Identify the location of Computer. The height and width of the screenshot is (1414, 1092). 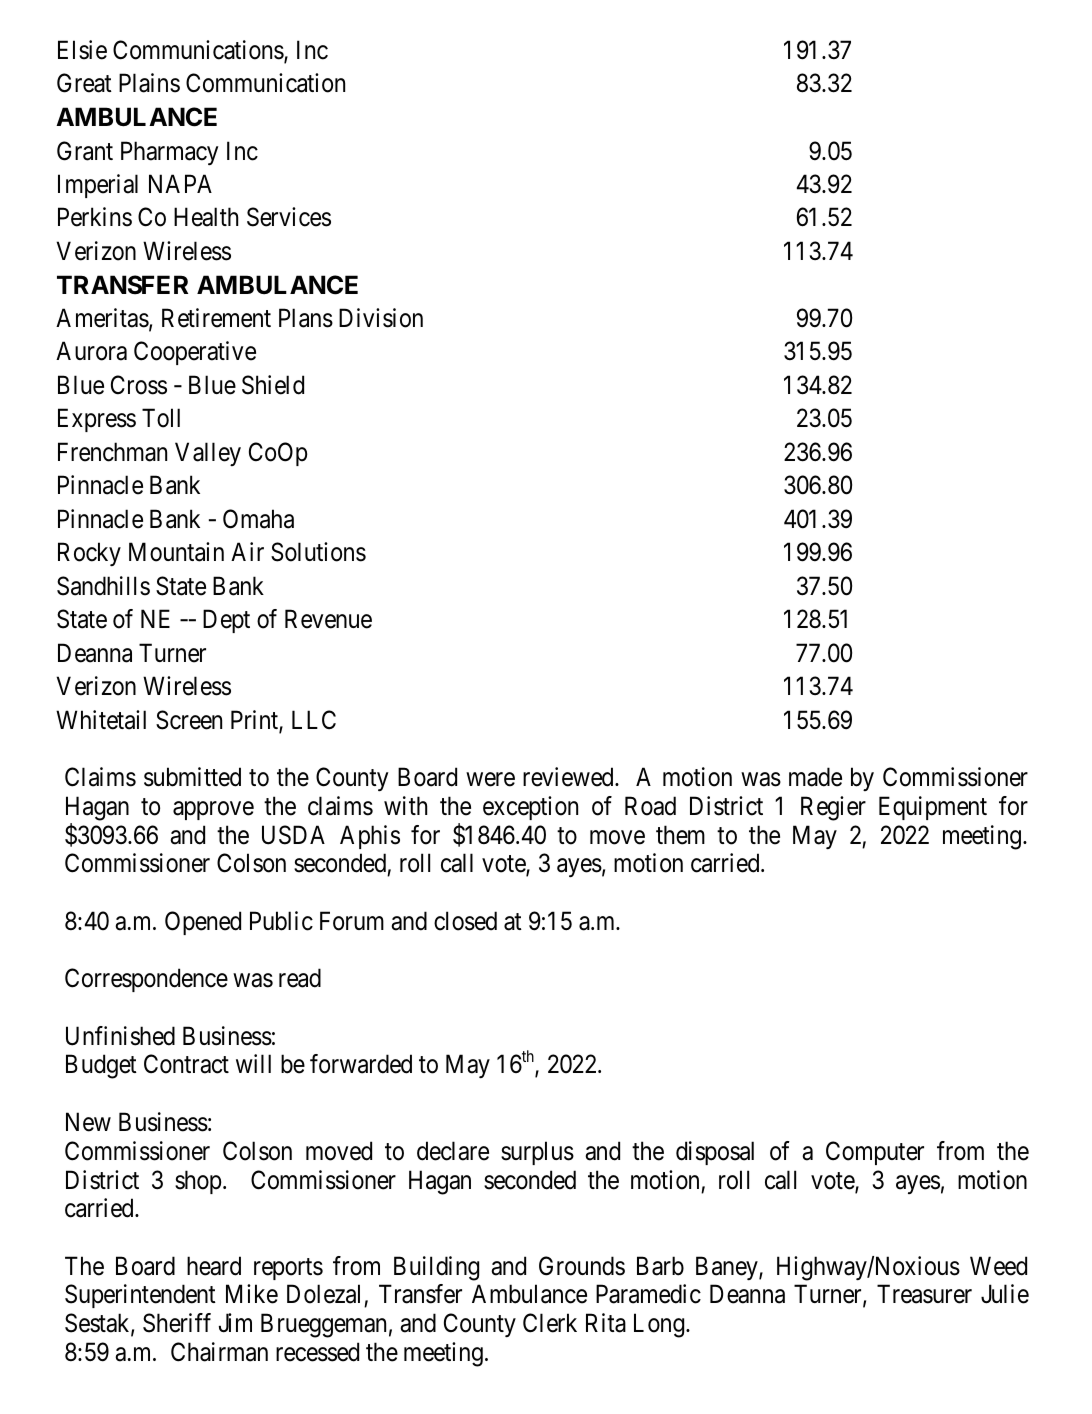
(875, 1153).
